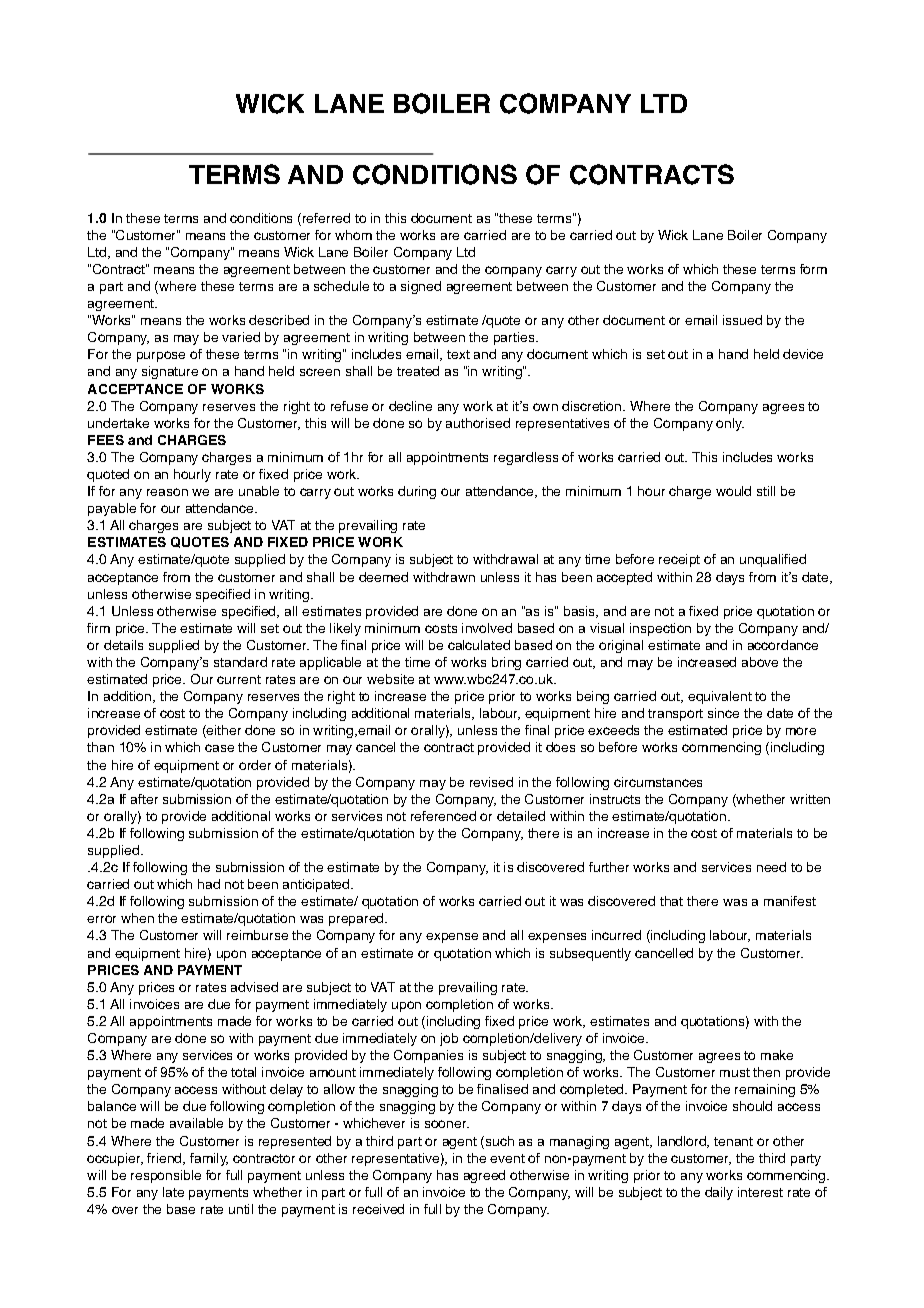 Image resolution: width=924 pixels, height=1308 pixels. Describe the element at coordinates (241, 337) in the screenshot. I see `varied` at that location.
